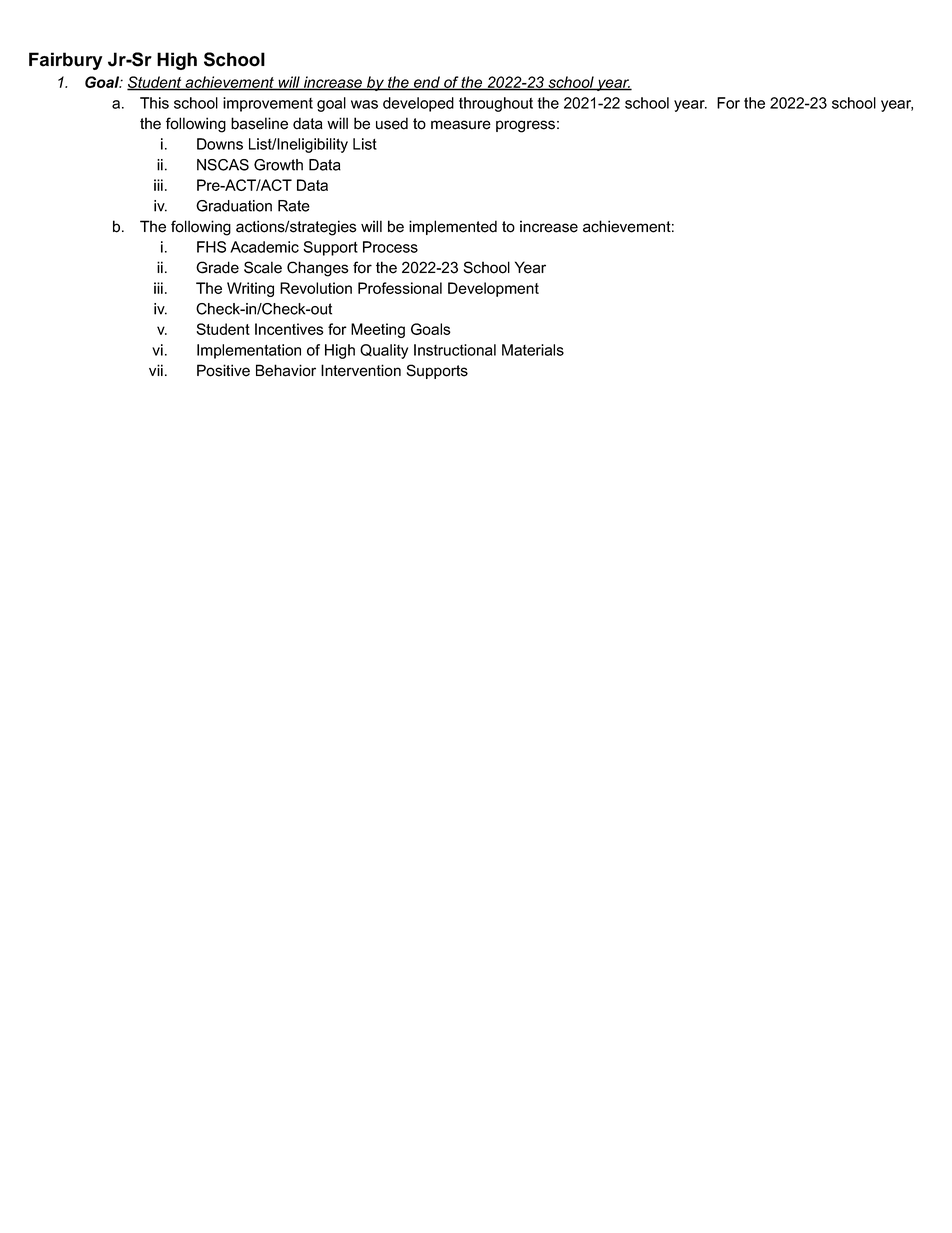 The image size is (952, 1233). What do you see at coordinates (223, 370) in the screenshot?
I see `Positive` at bounding box center [223, 370].
